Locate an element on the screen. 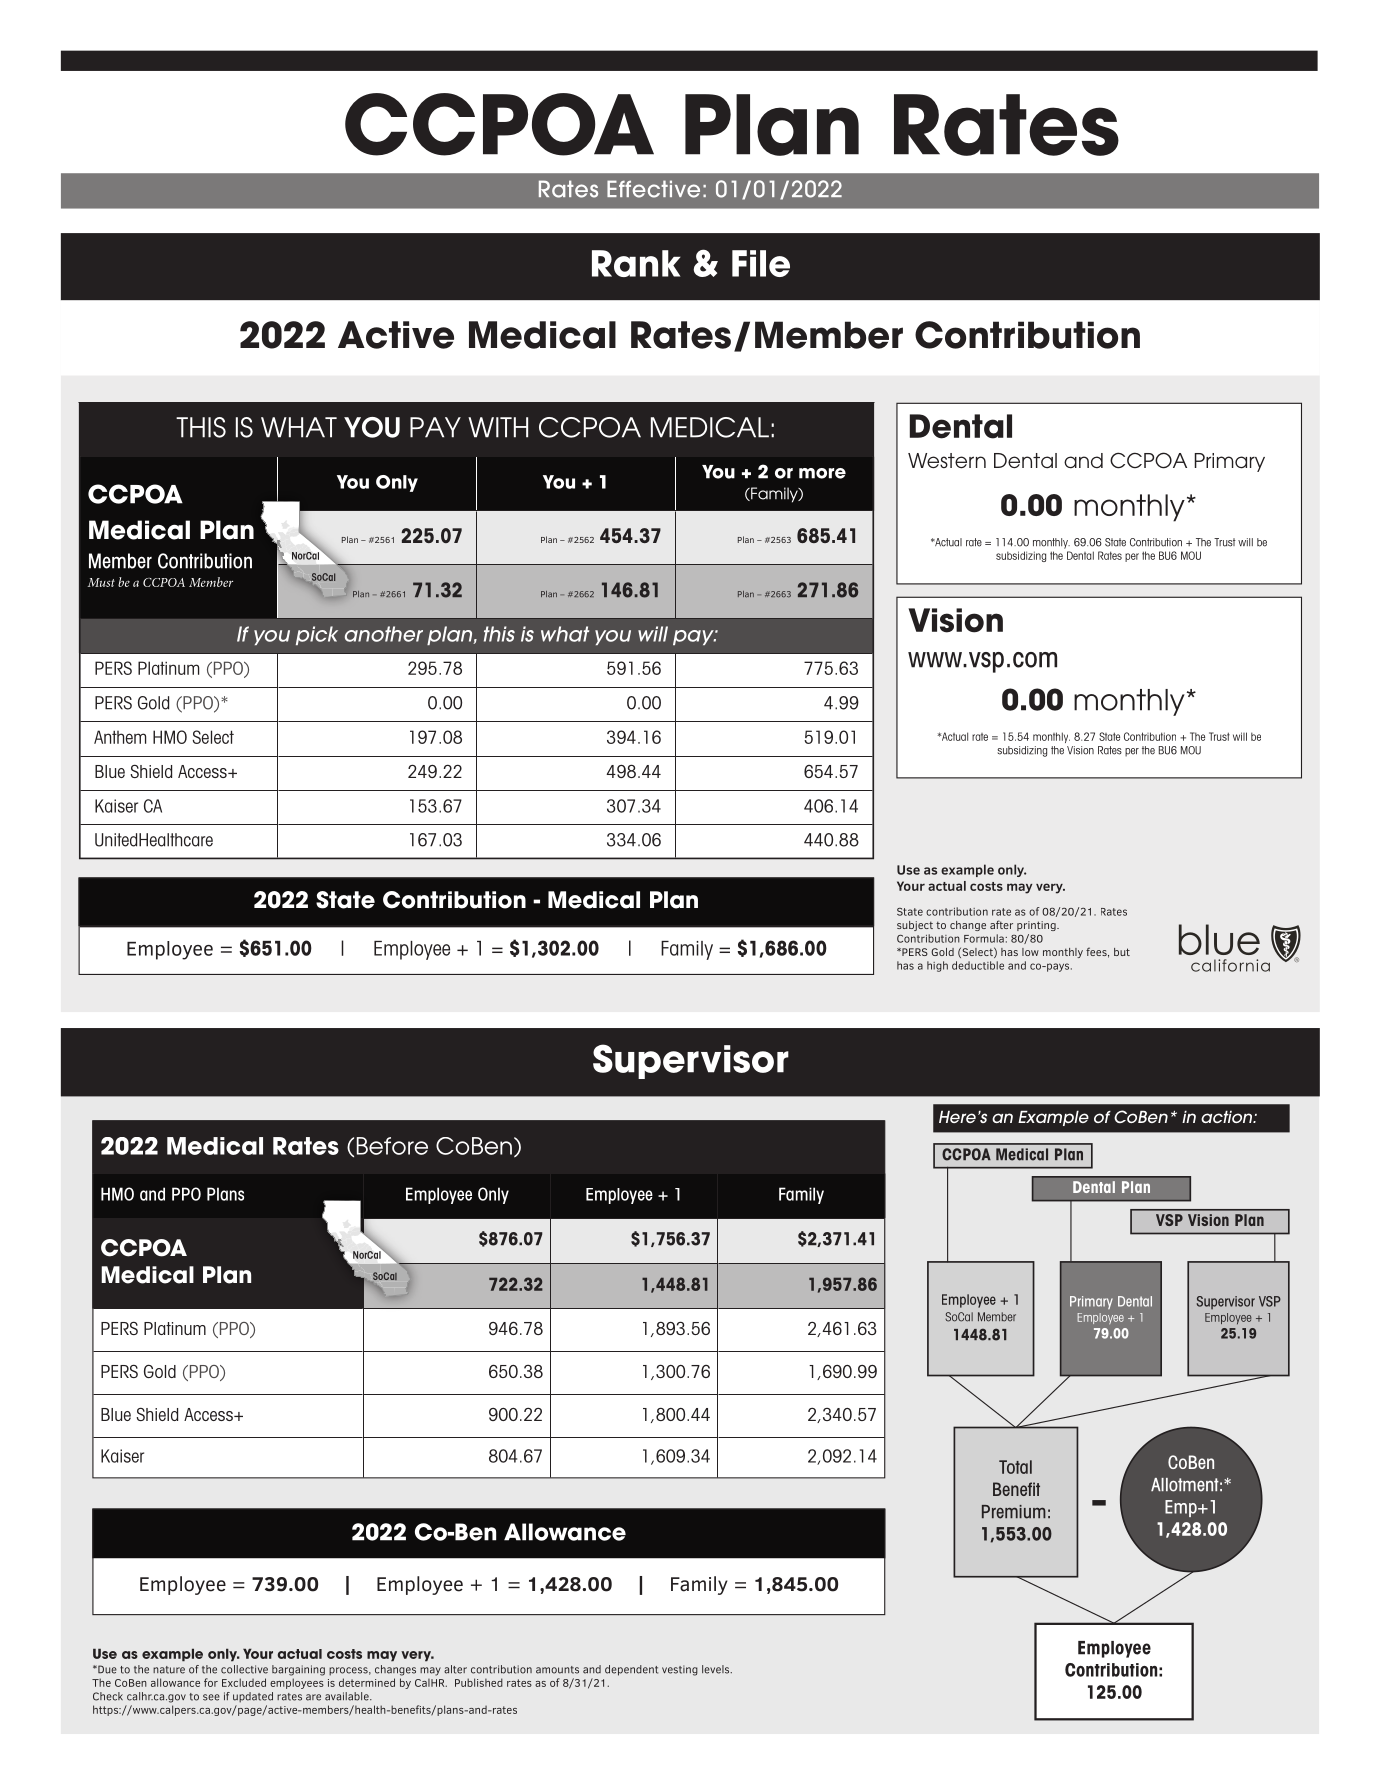 The image size is (1380, 1785). amounts is located at coordinates (557, 1670).
